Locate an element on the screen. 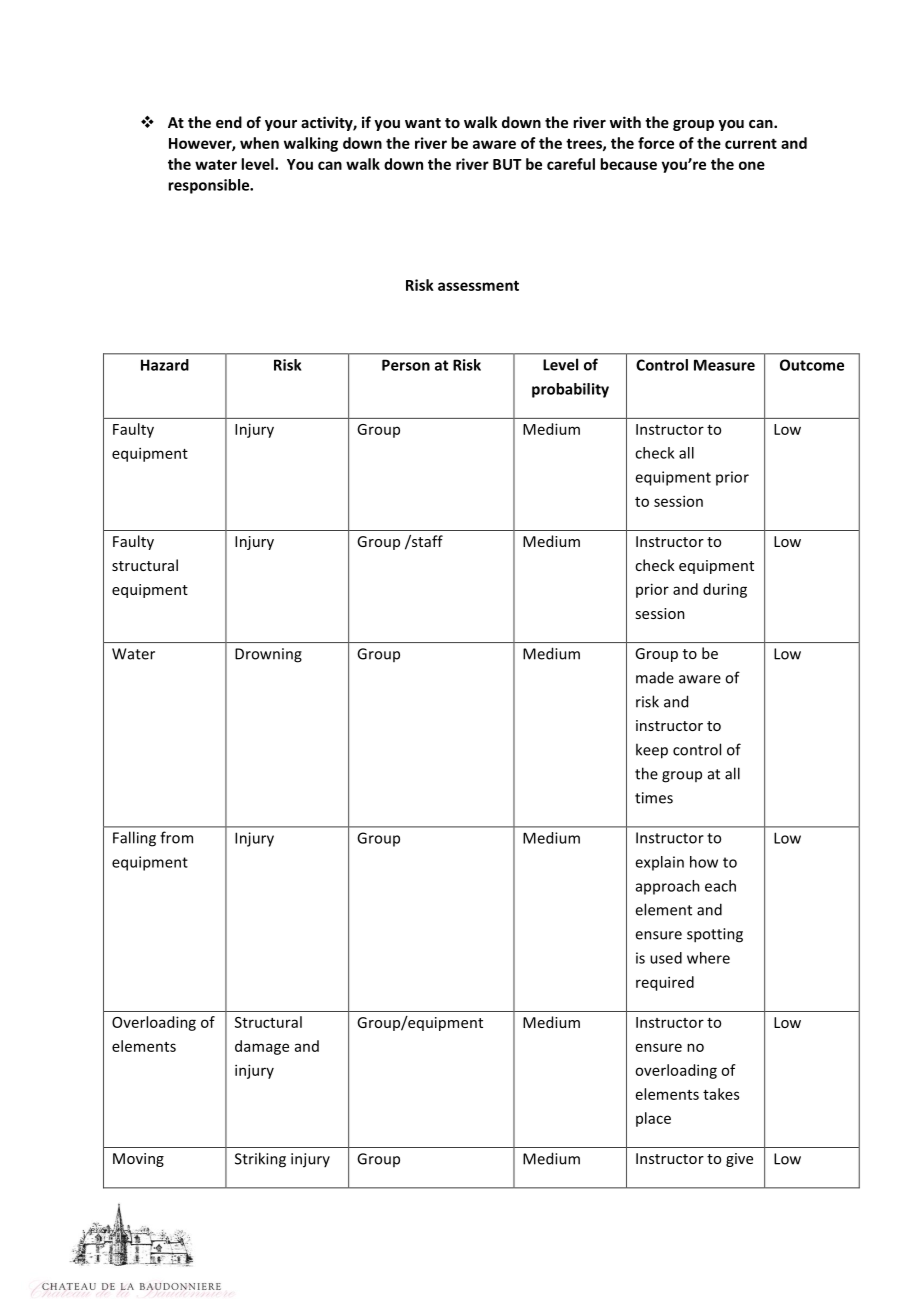 The image size is (924, 1308). give is located at coordinates (739, 1160).
